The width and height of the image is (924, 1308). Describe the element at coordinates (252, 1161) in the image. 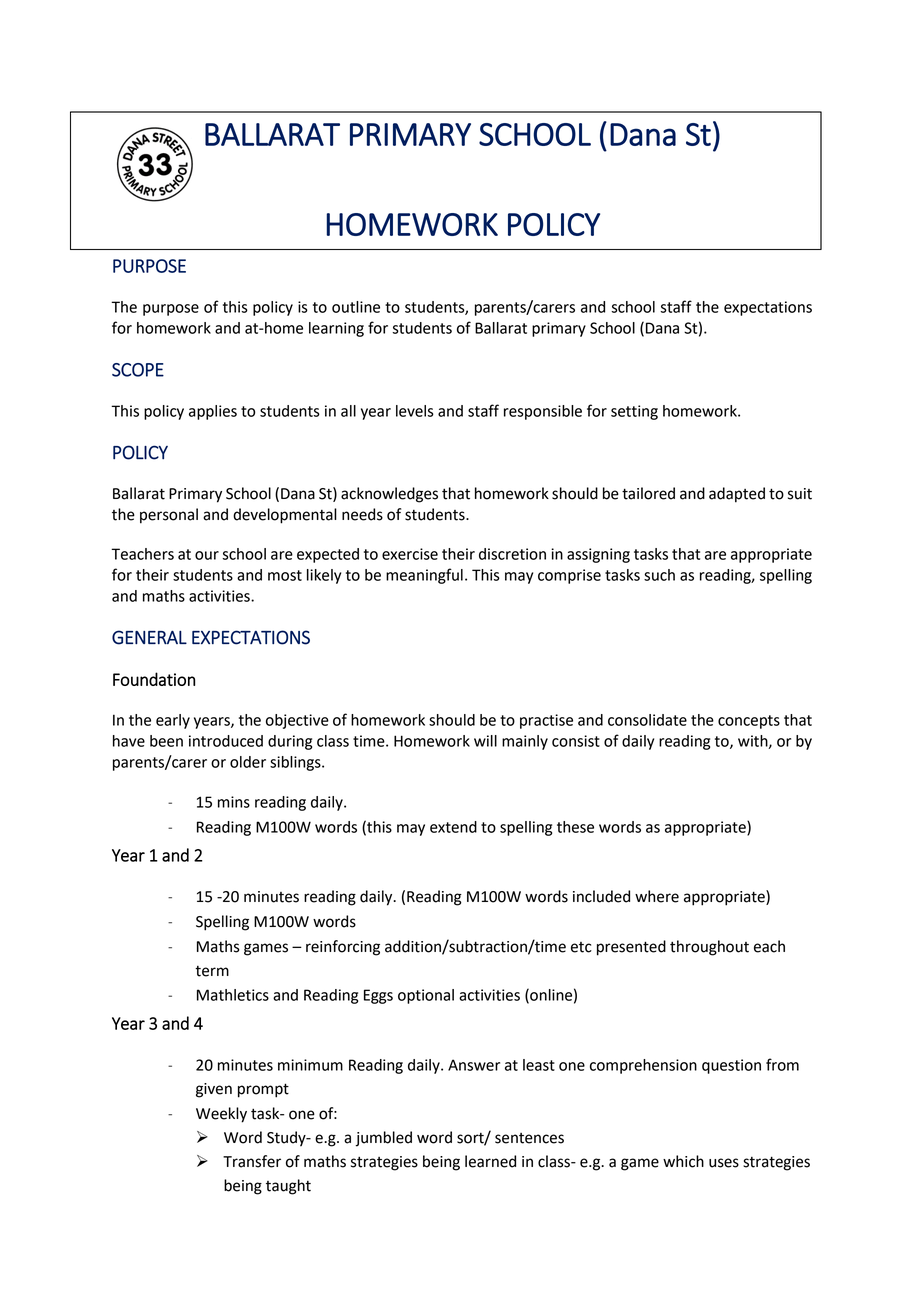

I see `Transfer` at that location.
